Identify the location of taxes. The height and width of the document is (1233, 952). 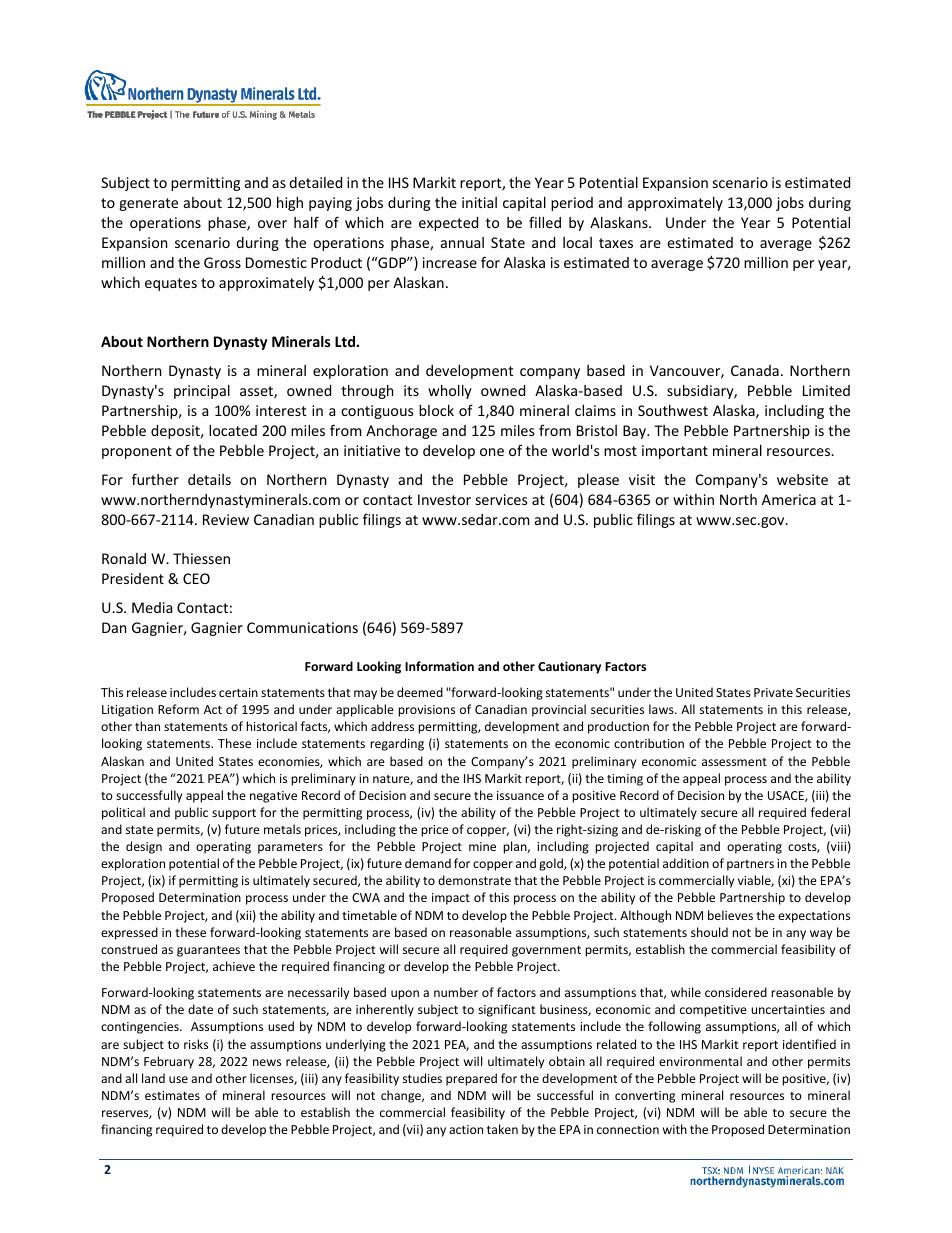
(616, 243).
